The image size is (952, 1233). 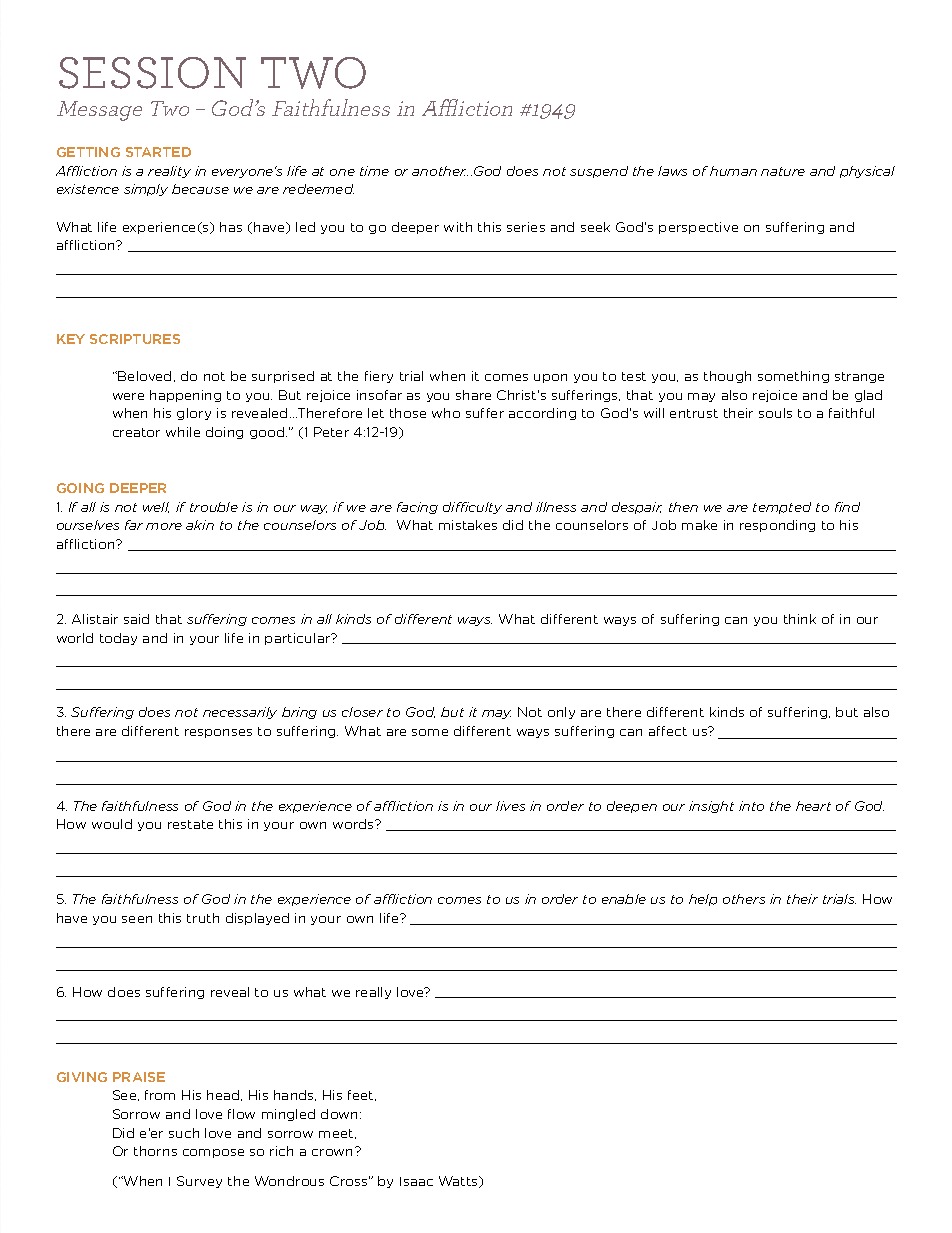 I want to click on mistakes, so click(x=468, y=525).
